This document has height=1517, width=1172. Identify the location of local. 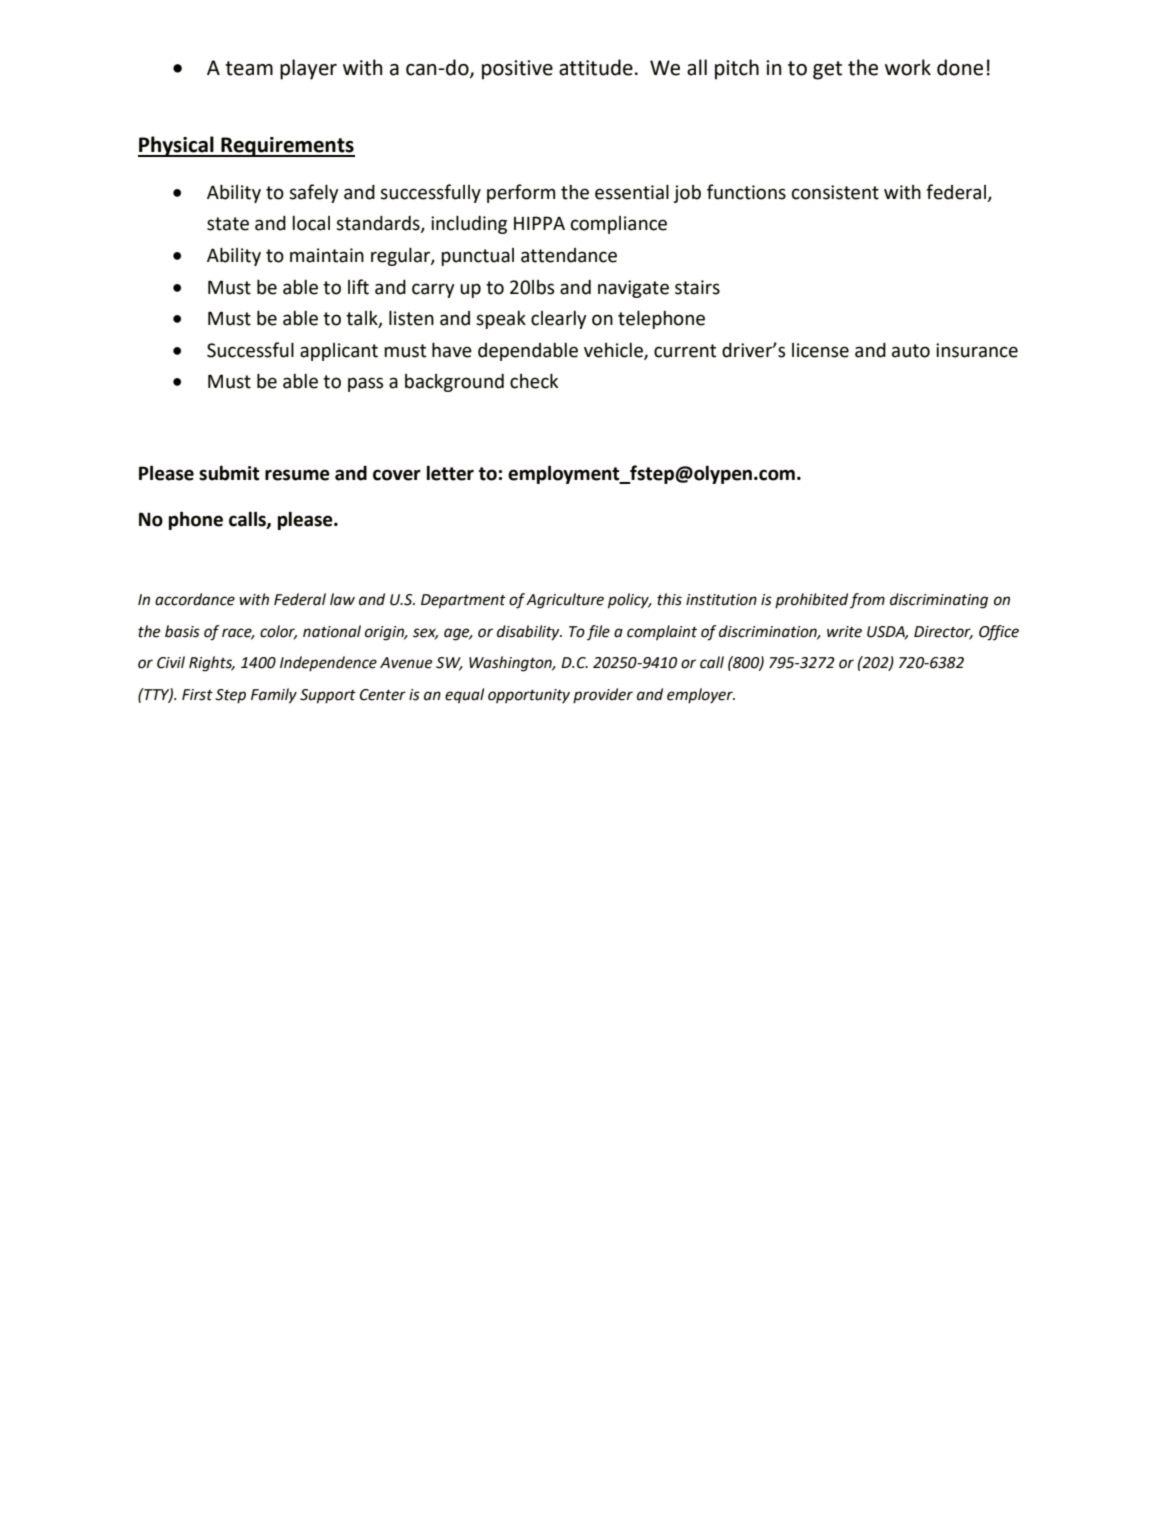
(311, 223).
